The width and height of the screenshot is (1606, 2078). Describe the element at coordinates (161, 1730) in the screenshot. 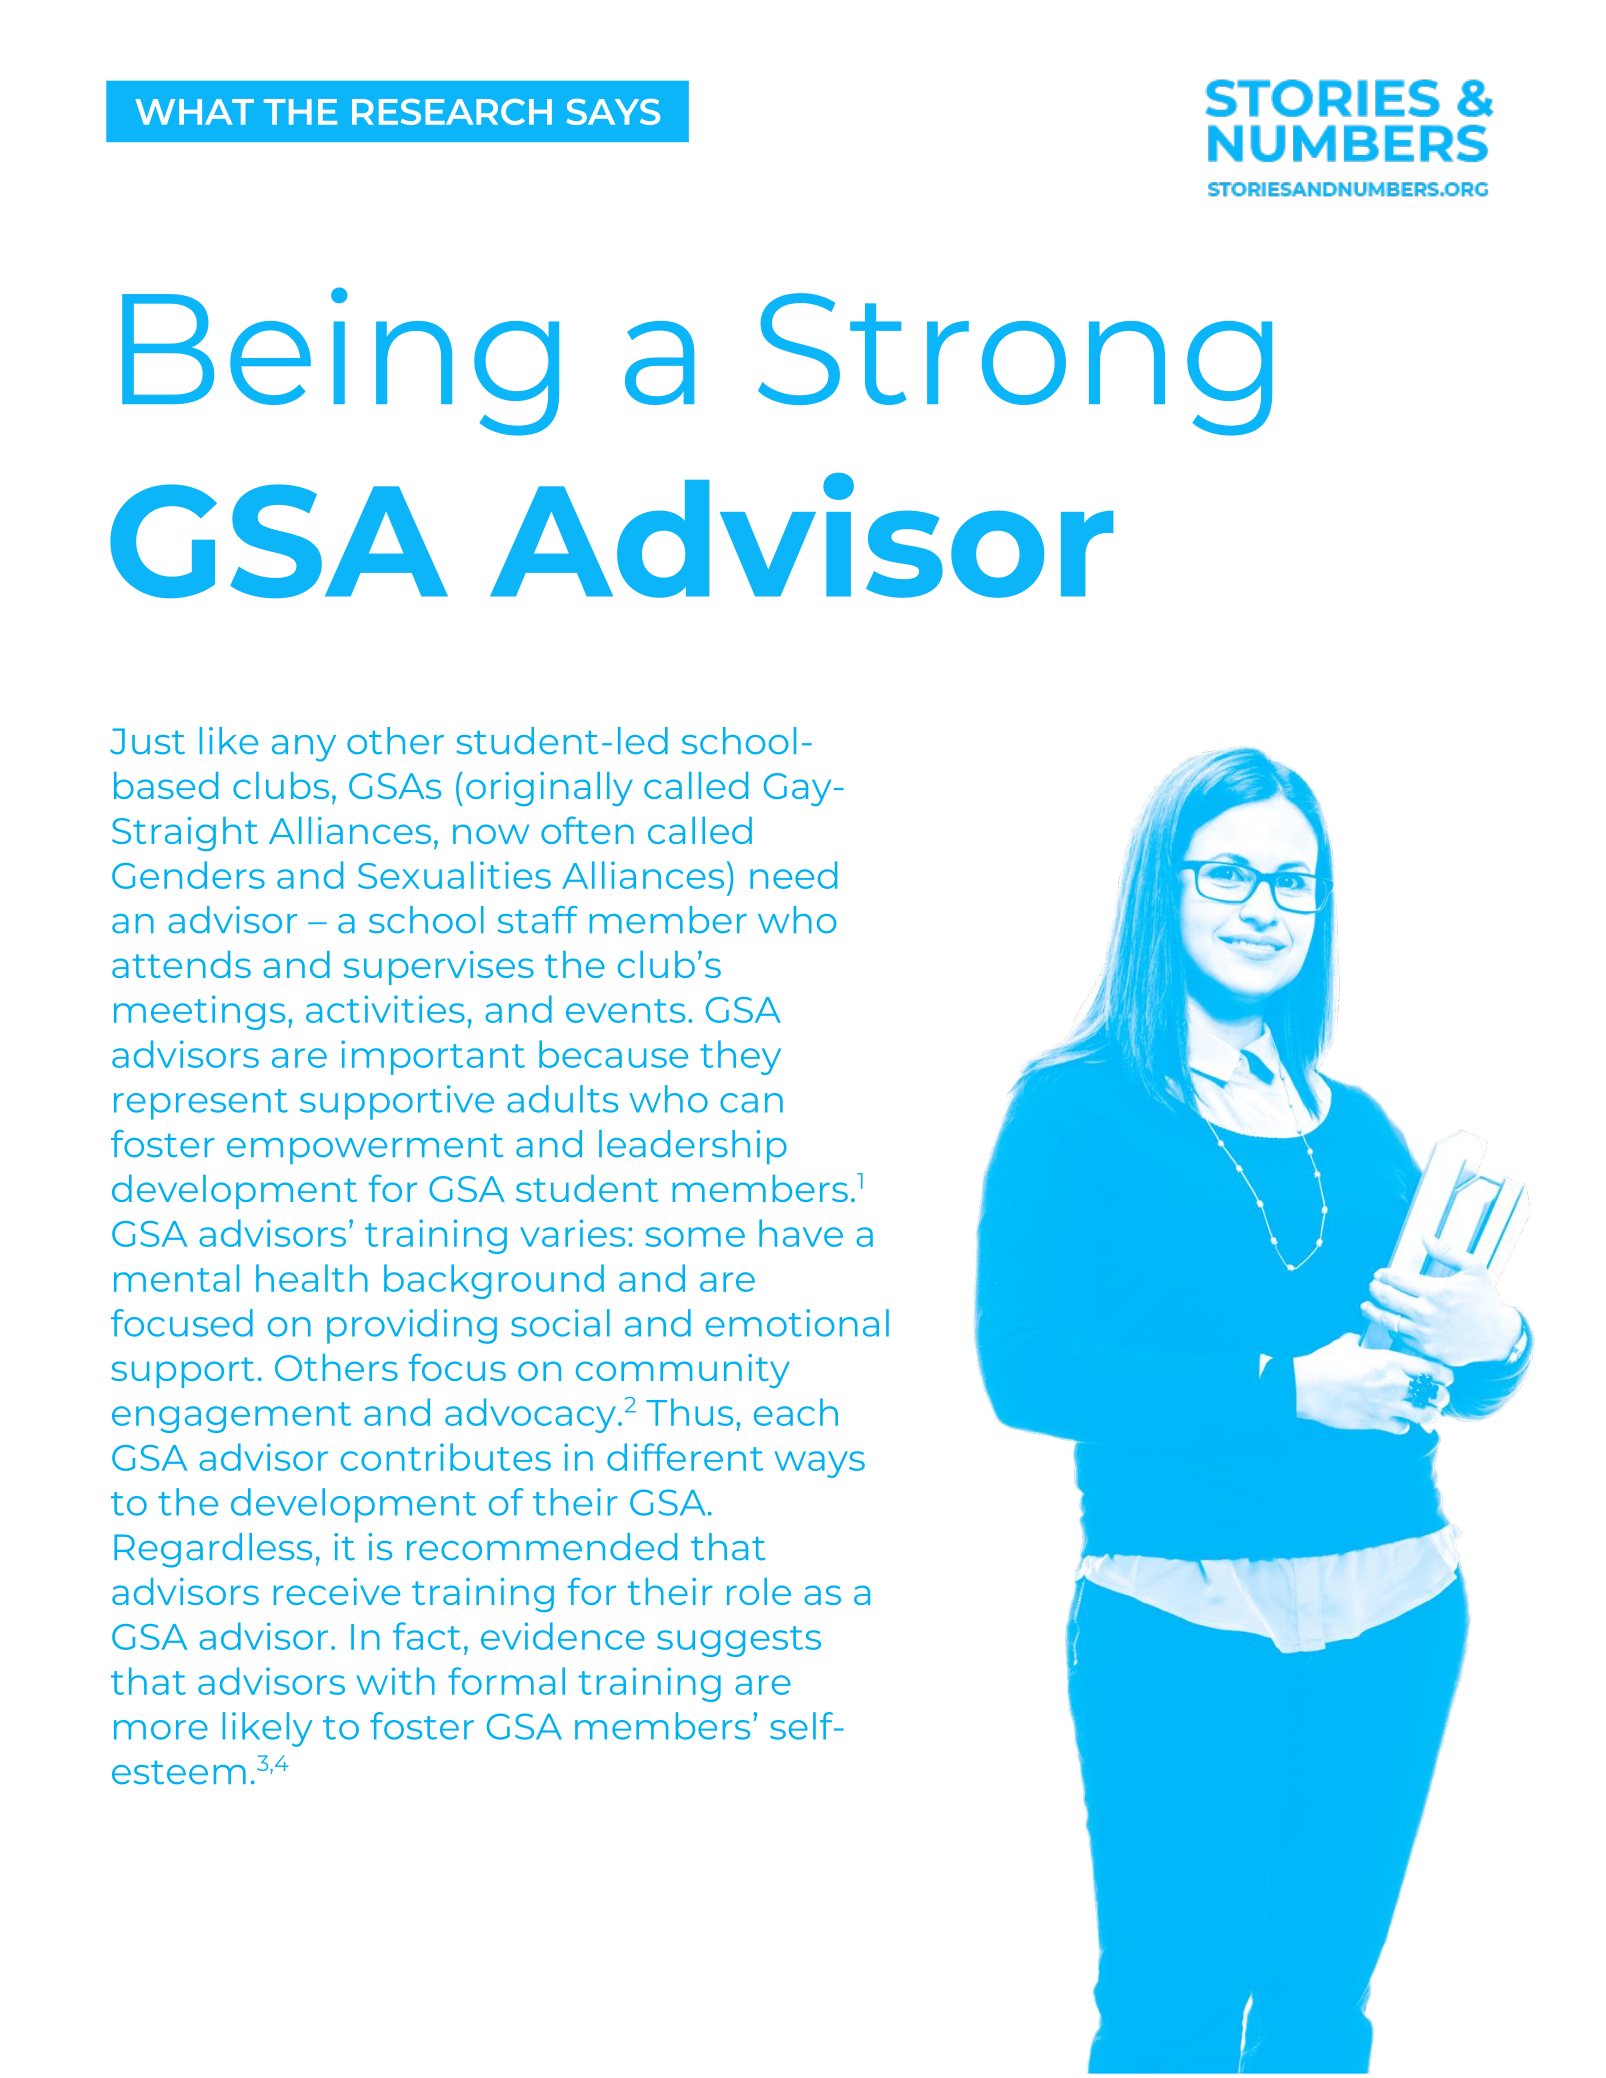

I see `more` at that location.
